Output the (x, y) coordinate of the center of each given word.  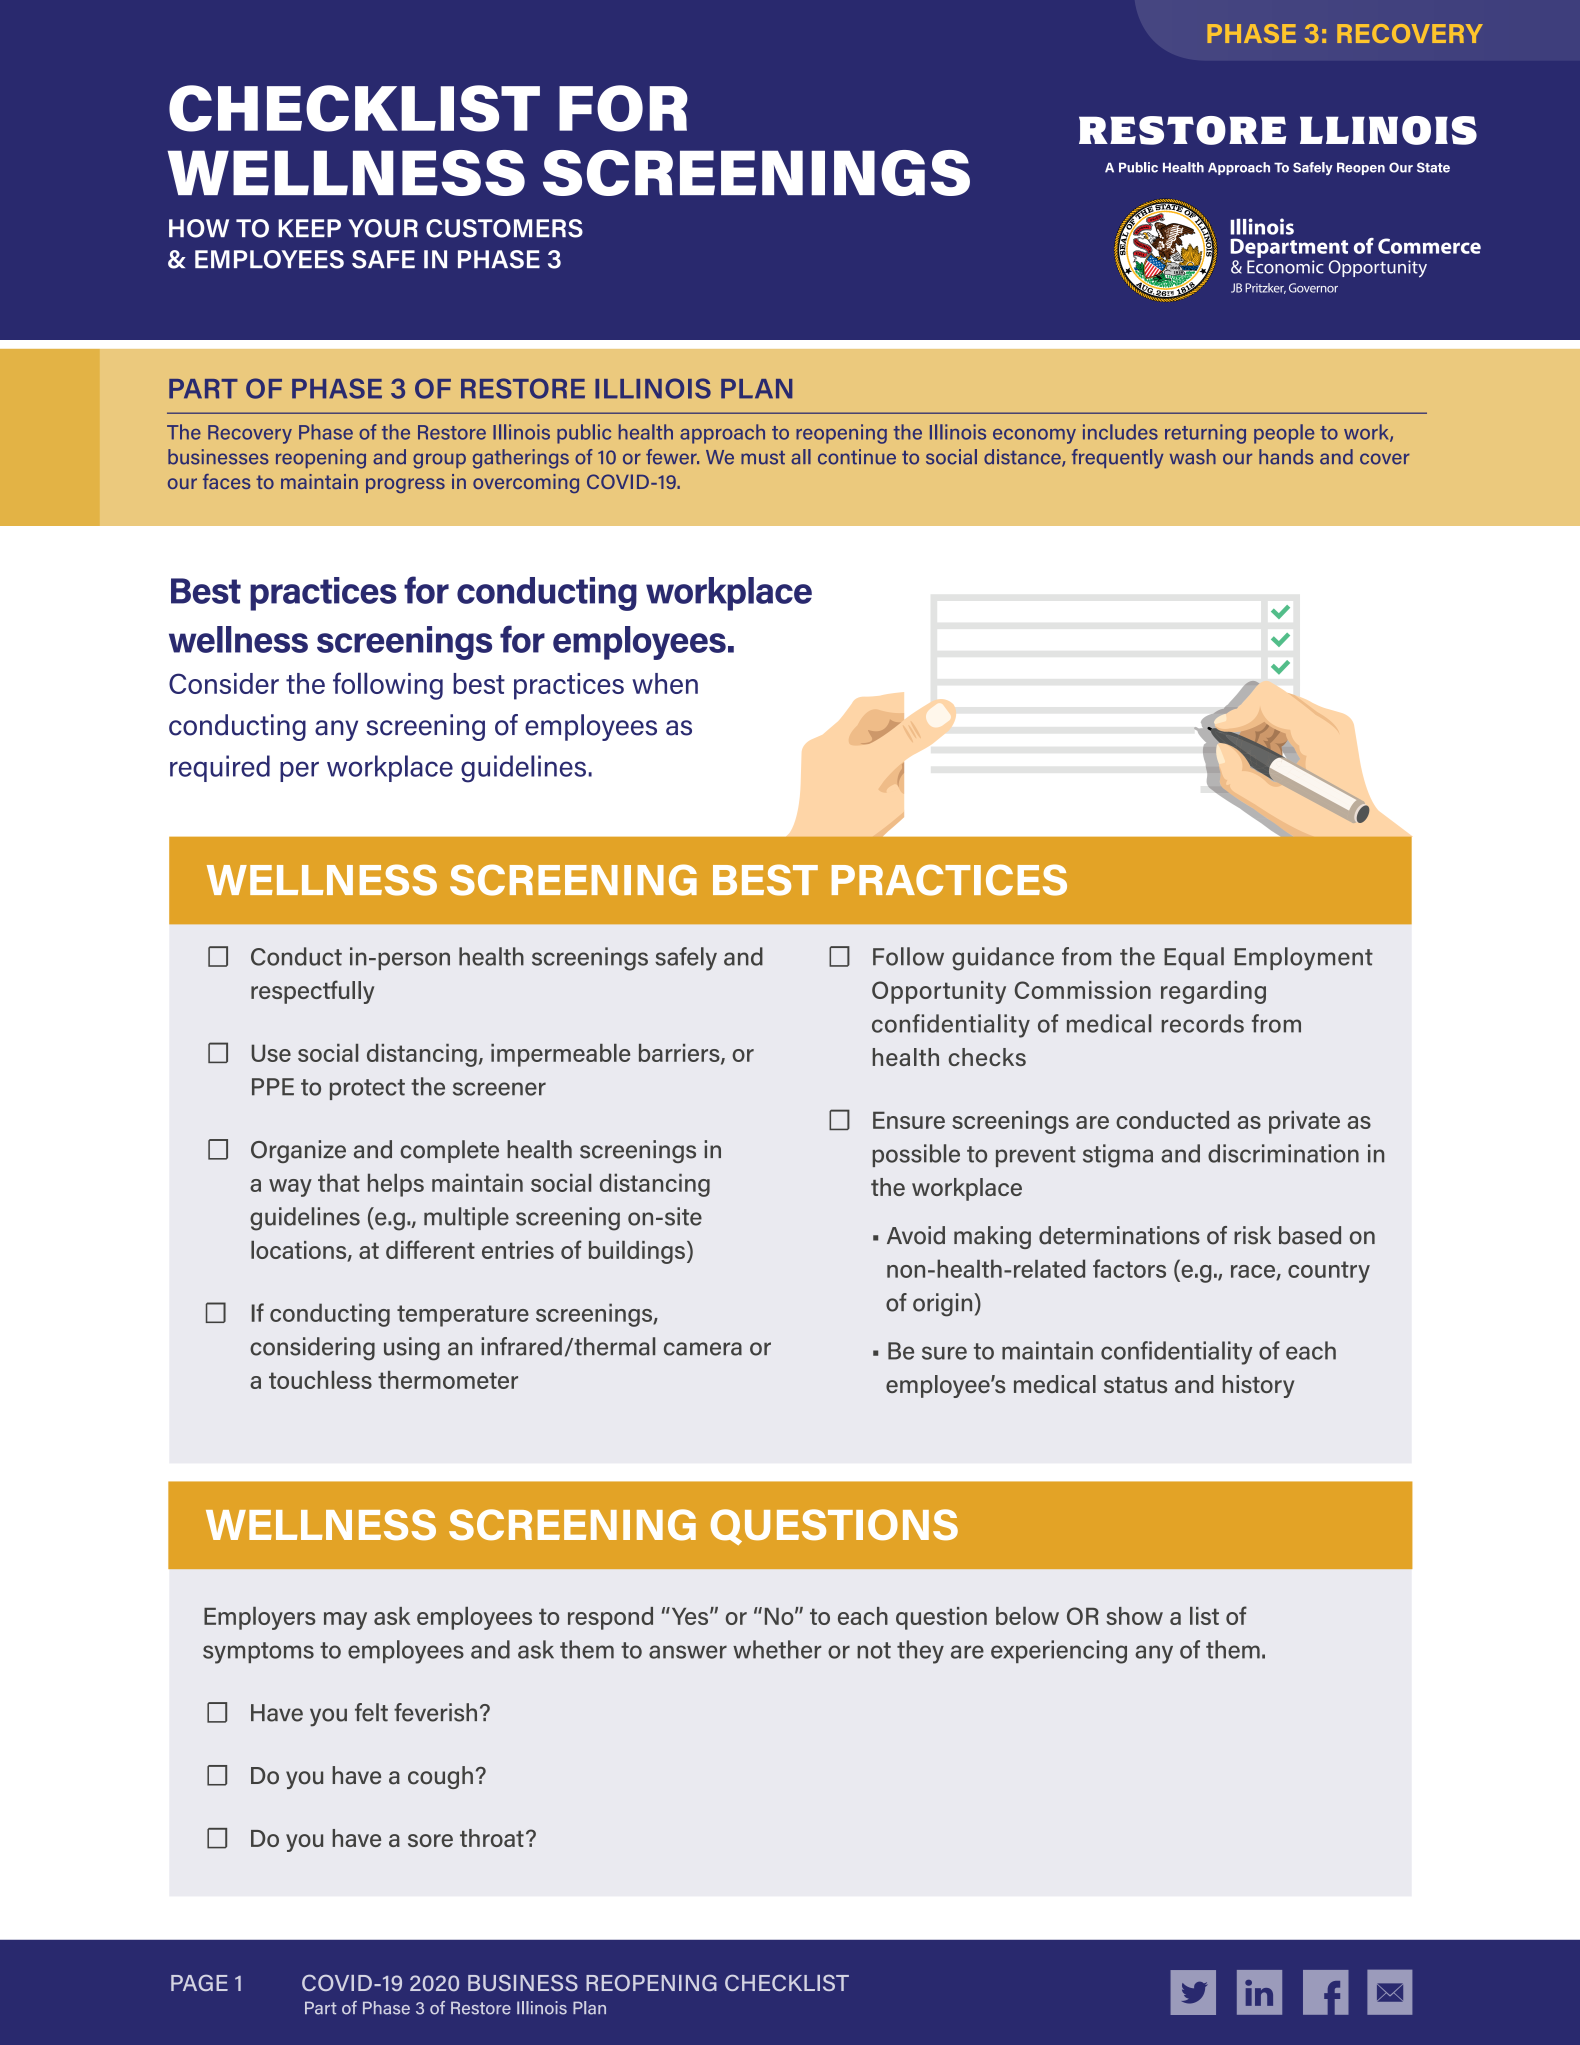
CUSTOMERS (504, 228)
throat (492, 1838)
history (1258, 1386)
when (665, 683)
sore (430, 1840)
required (220, 768)
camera (703, 1349)
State (1433, 167)
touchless (320, 1380)
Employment (1303, 959)
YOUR (383, 228)
